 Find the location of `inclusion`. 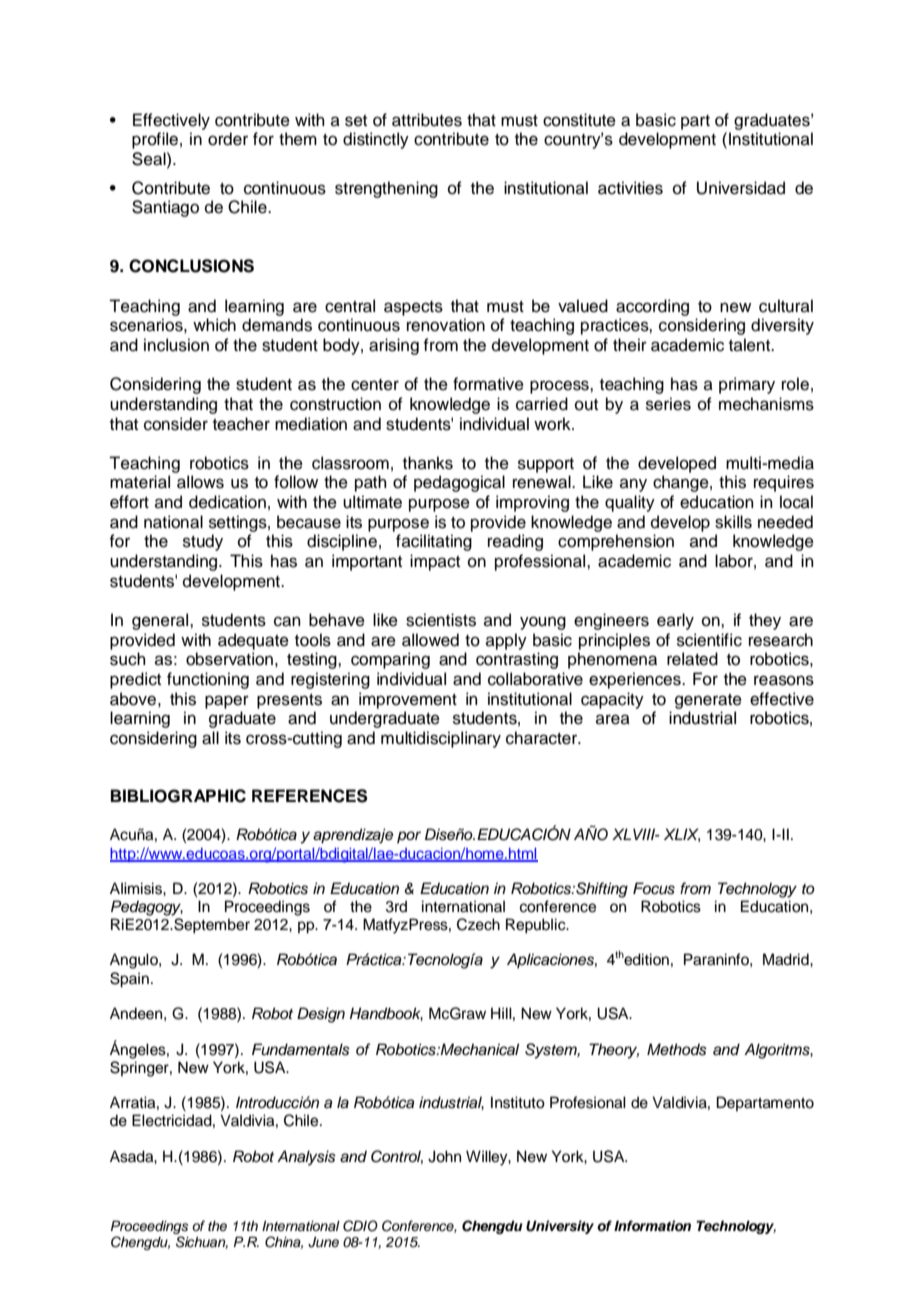

inclusion is located at coordinates (176, 345).
